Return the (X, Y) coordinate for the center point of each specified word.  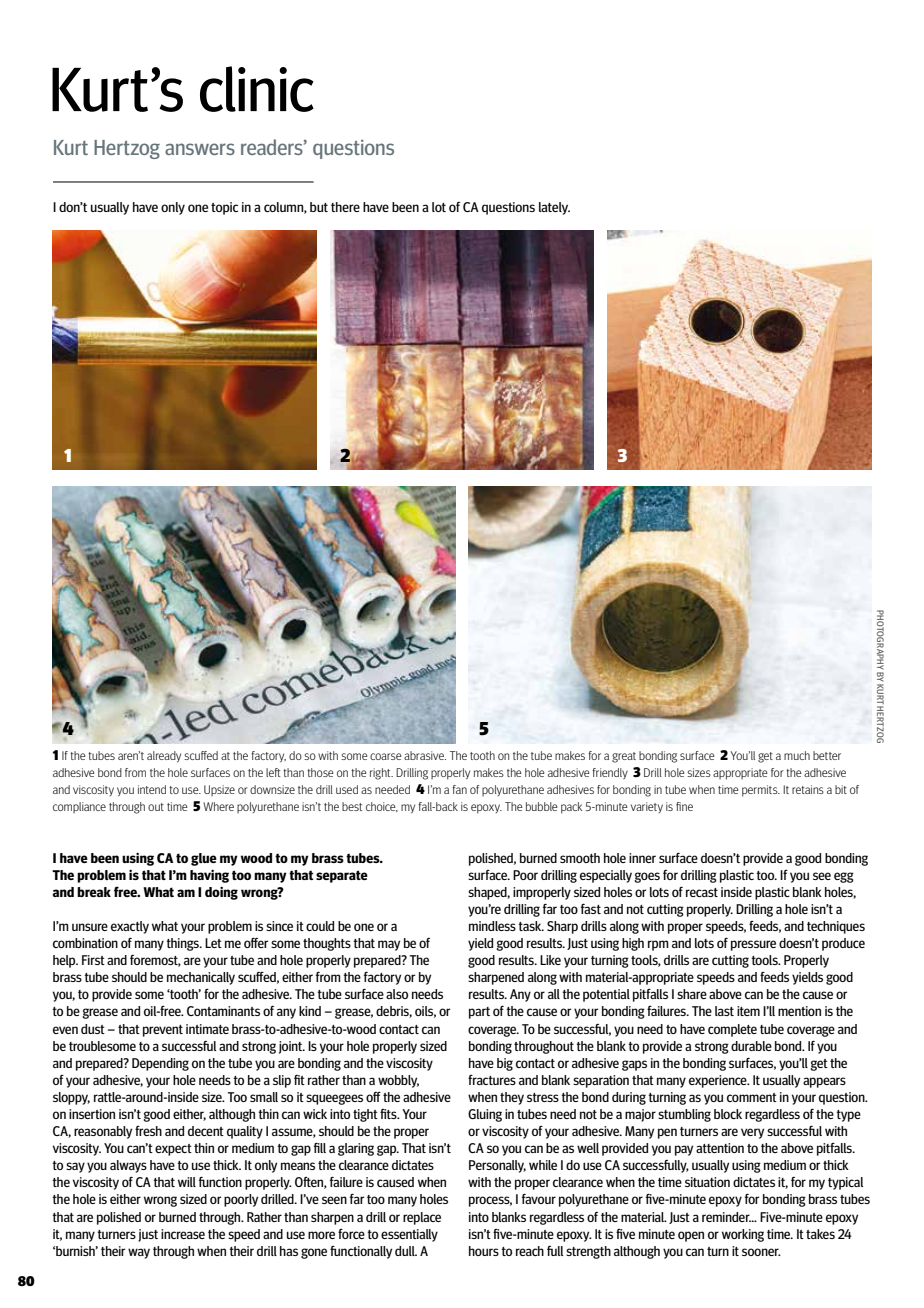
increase (183, 1234)
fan (459, 789)
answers (200, 149)
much (797, 755)
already (164, 756)
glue (204, 859)
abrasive (425, 755)
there (345, 207)
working (743, 1235)
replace (422, 1218)
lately (554, 208)
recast (702, 892)
